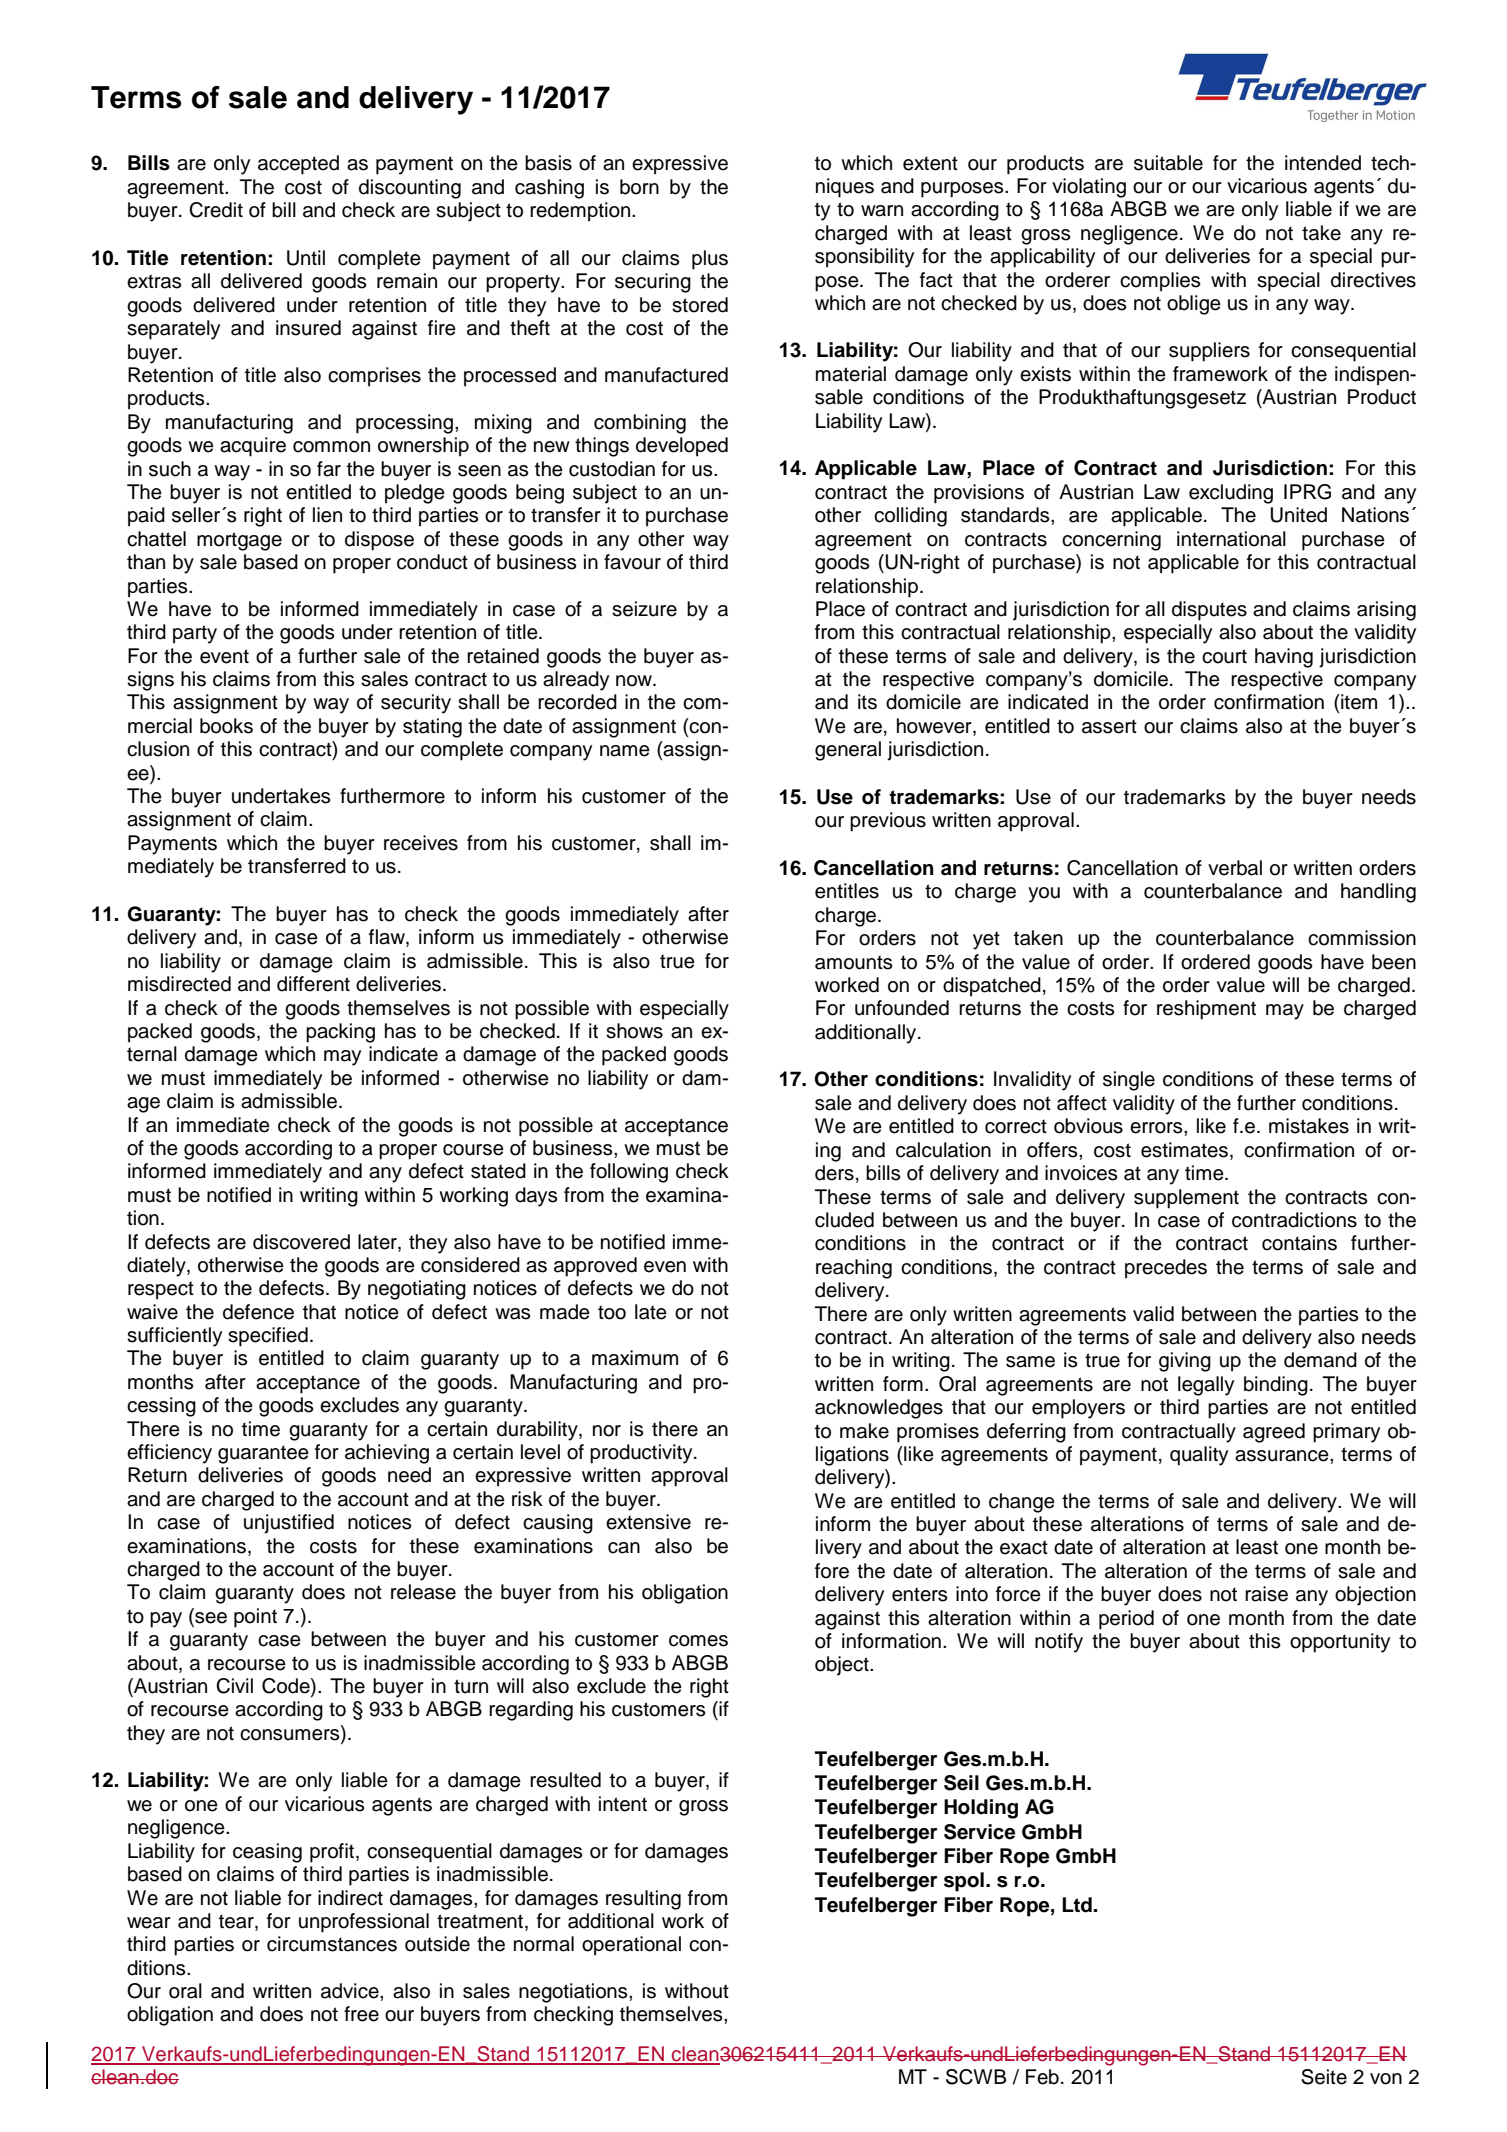 The height and width of the document is (2132, 1507). Describe the element at coordinates (361, 2014) in the document. I see `free` at that location.
